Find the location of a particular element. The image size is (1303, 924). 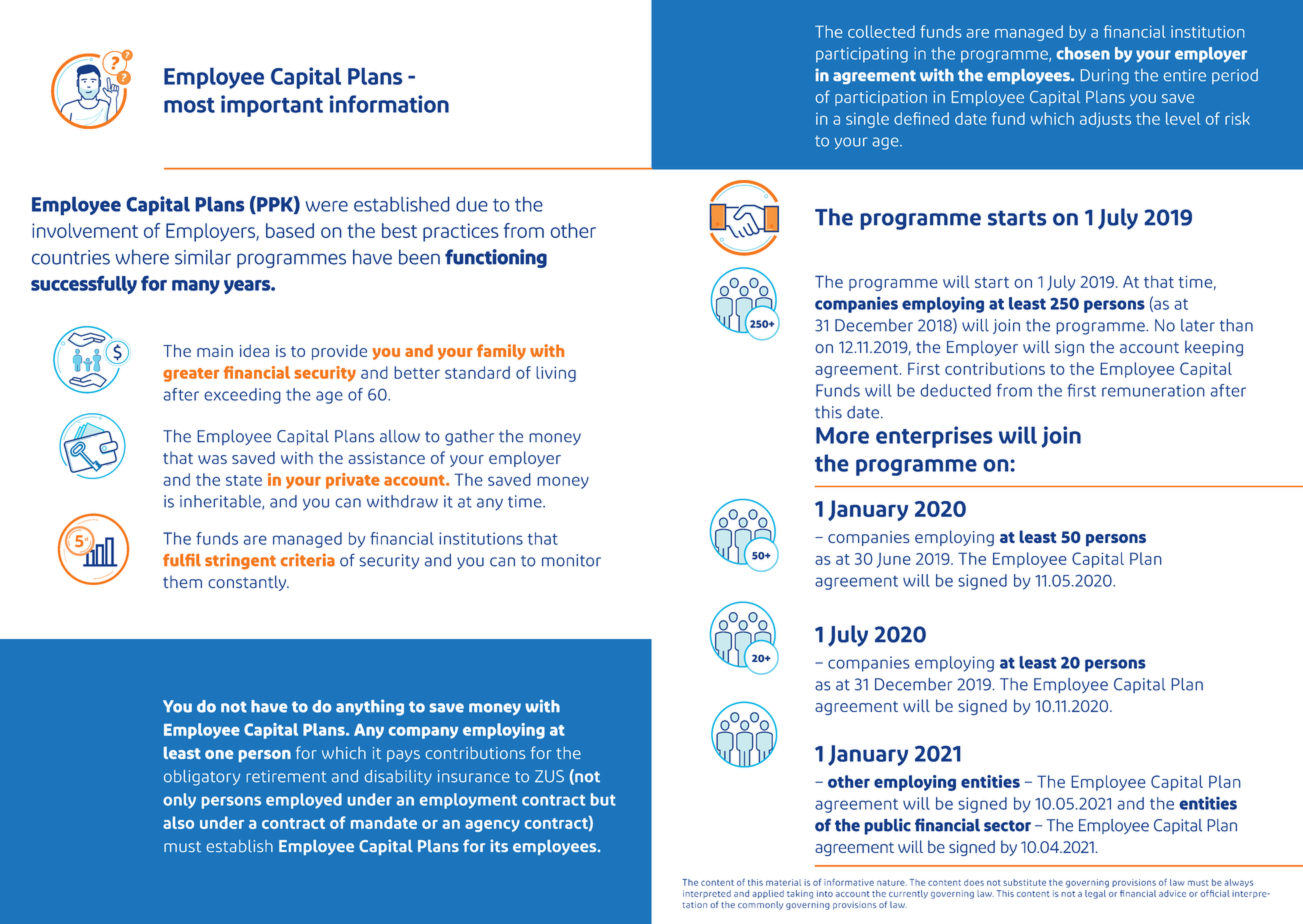

chosen is located at coordinates (1083, 53).
